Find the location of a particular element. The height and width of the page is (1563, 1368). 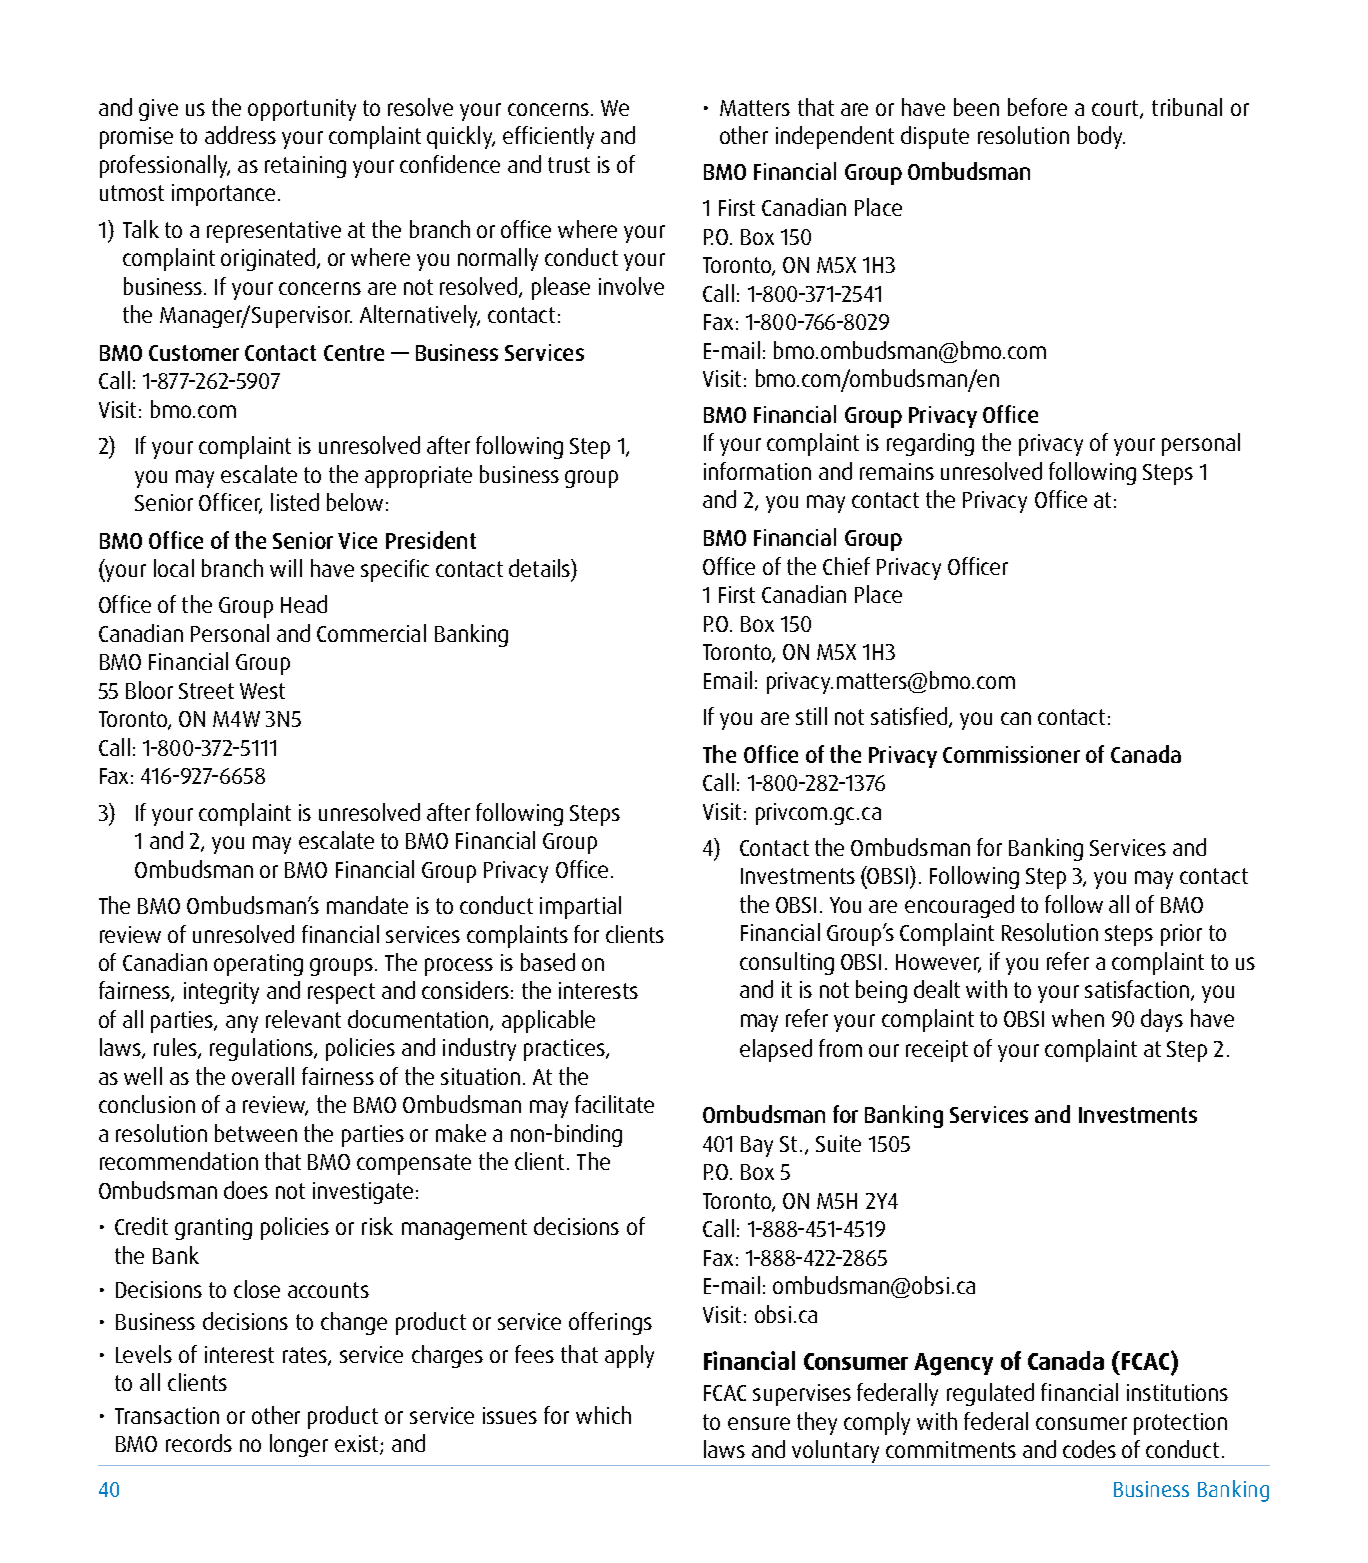

address is located at coordinates (240, 135).
